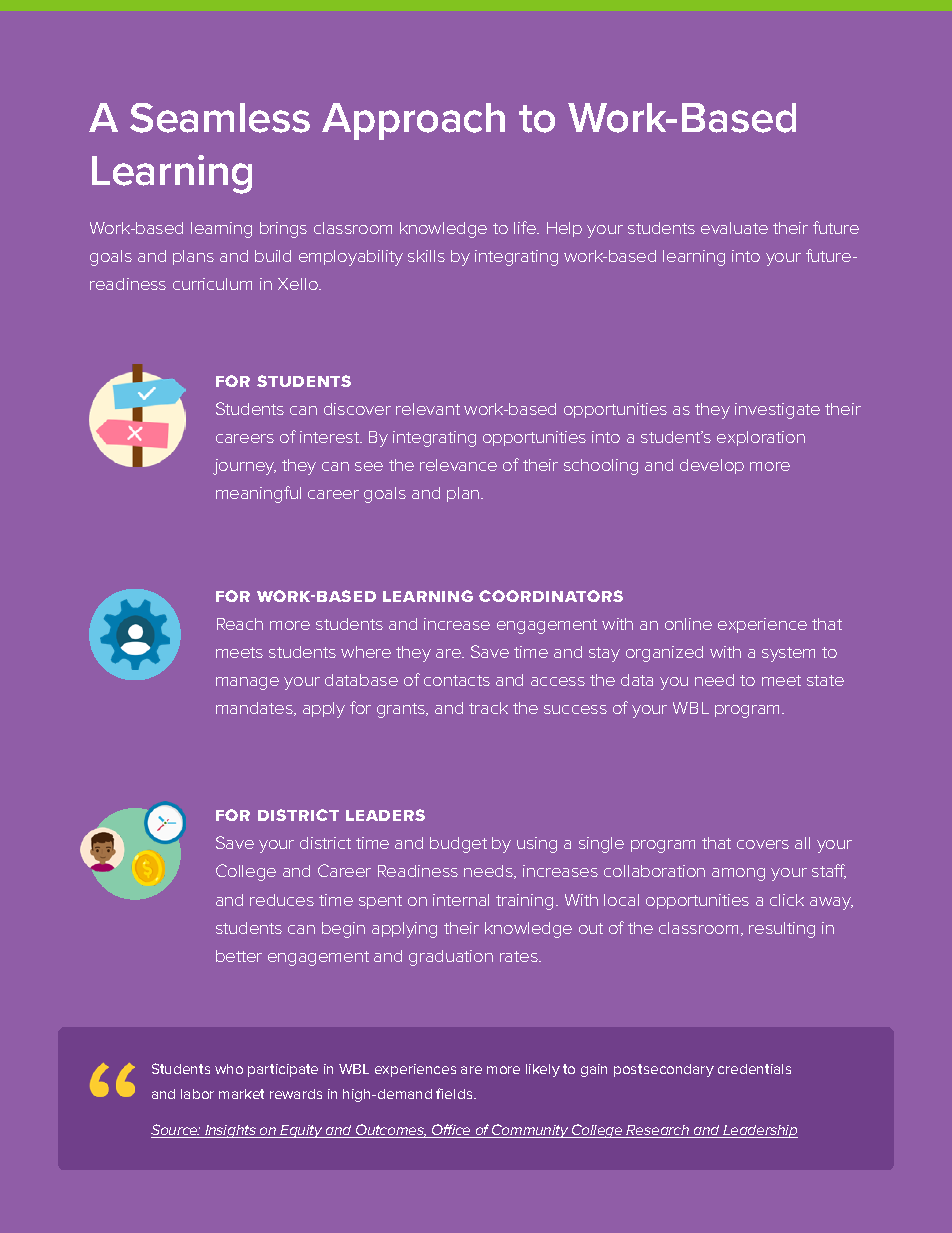 This page has height=1233, width=952. Describe the element at coordinates (734, 228) in the page. I see `evaluate` at that location.
